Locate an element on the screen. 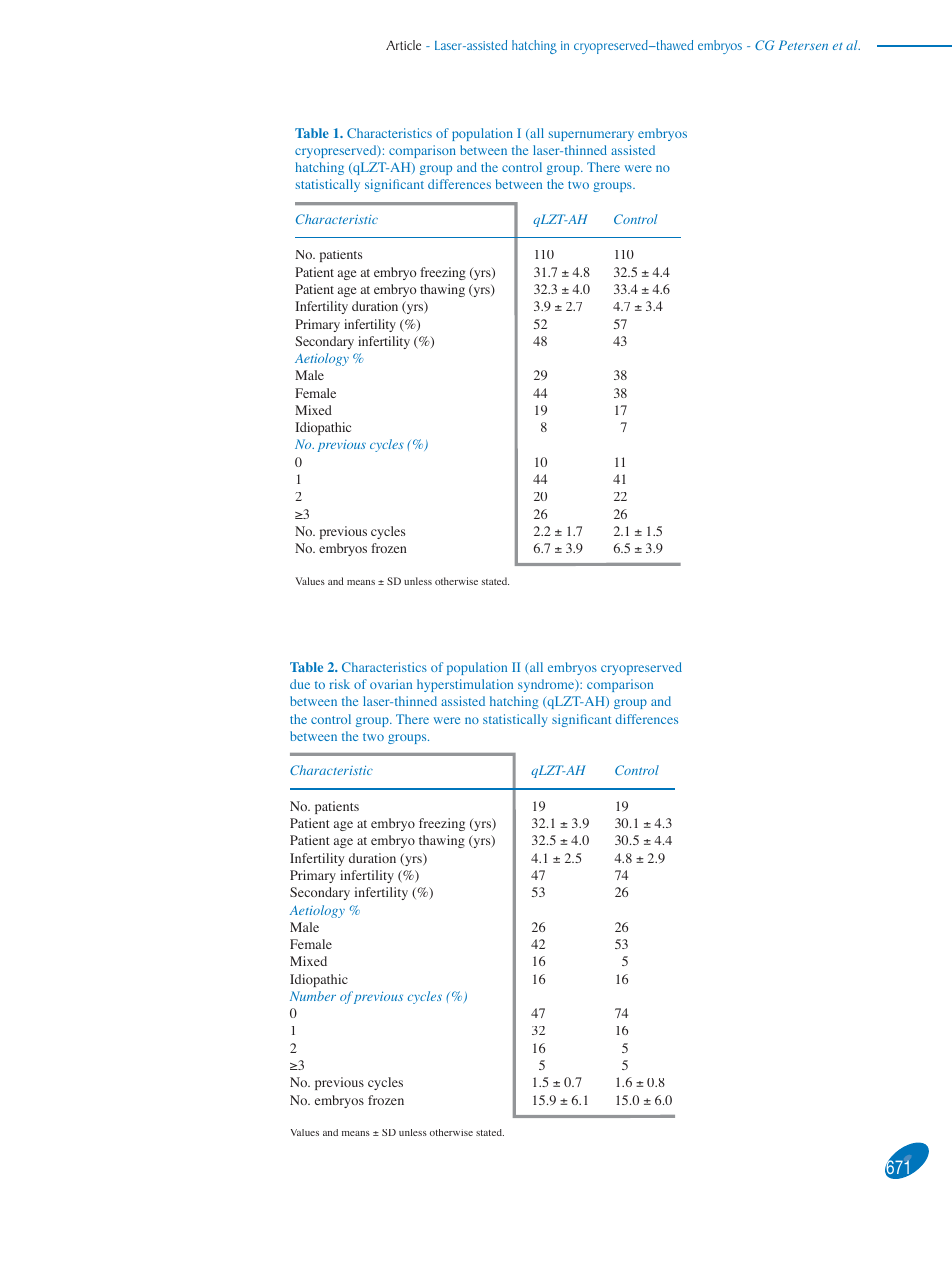  Petersen is located at coordinates (803, 45).
